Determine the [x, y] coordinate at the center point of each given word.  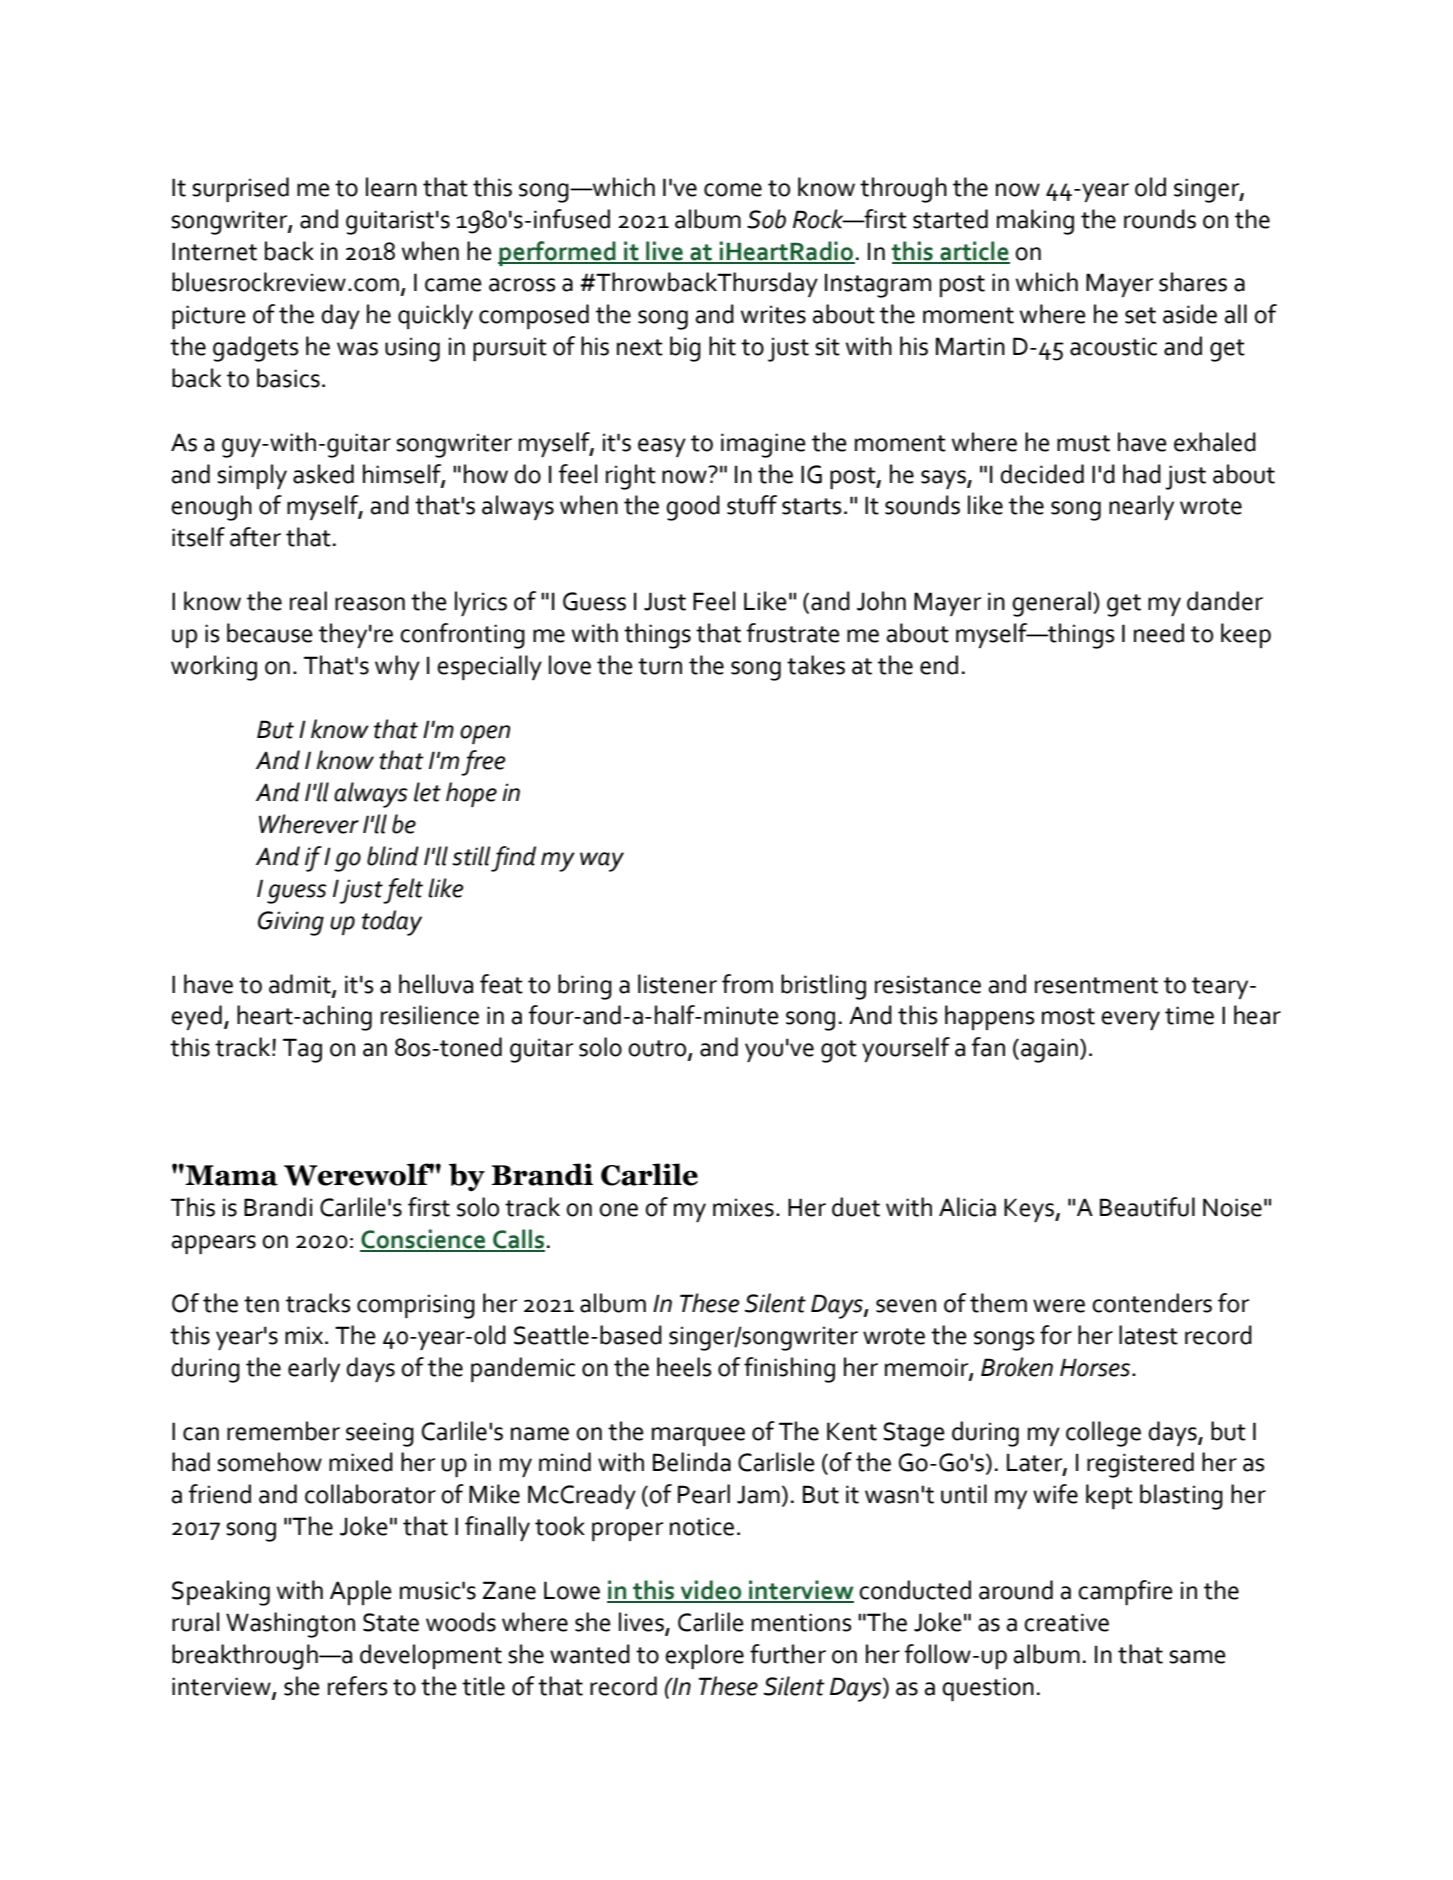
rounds [1160, 219]
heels [684, 1367]
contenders [1152, 1303]
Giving [291, 923]
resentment [1096, 985]
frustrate [793, 633]
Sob [766, 219]
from [747, 984]
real [308, 601]
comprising [416, 1306]
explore [704, 1656]
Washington [290, 1625]
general [1051, 604]
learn [391, 187]
